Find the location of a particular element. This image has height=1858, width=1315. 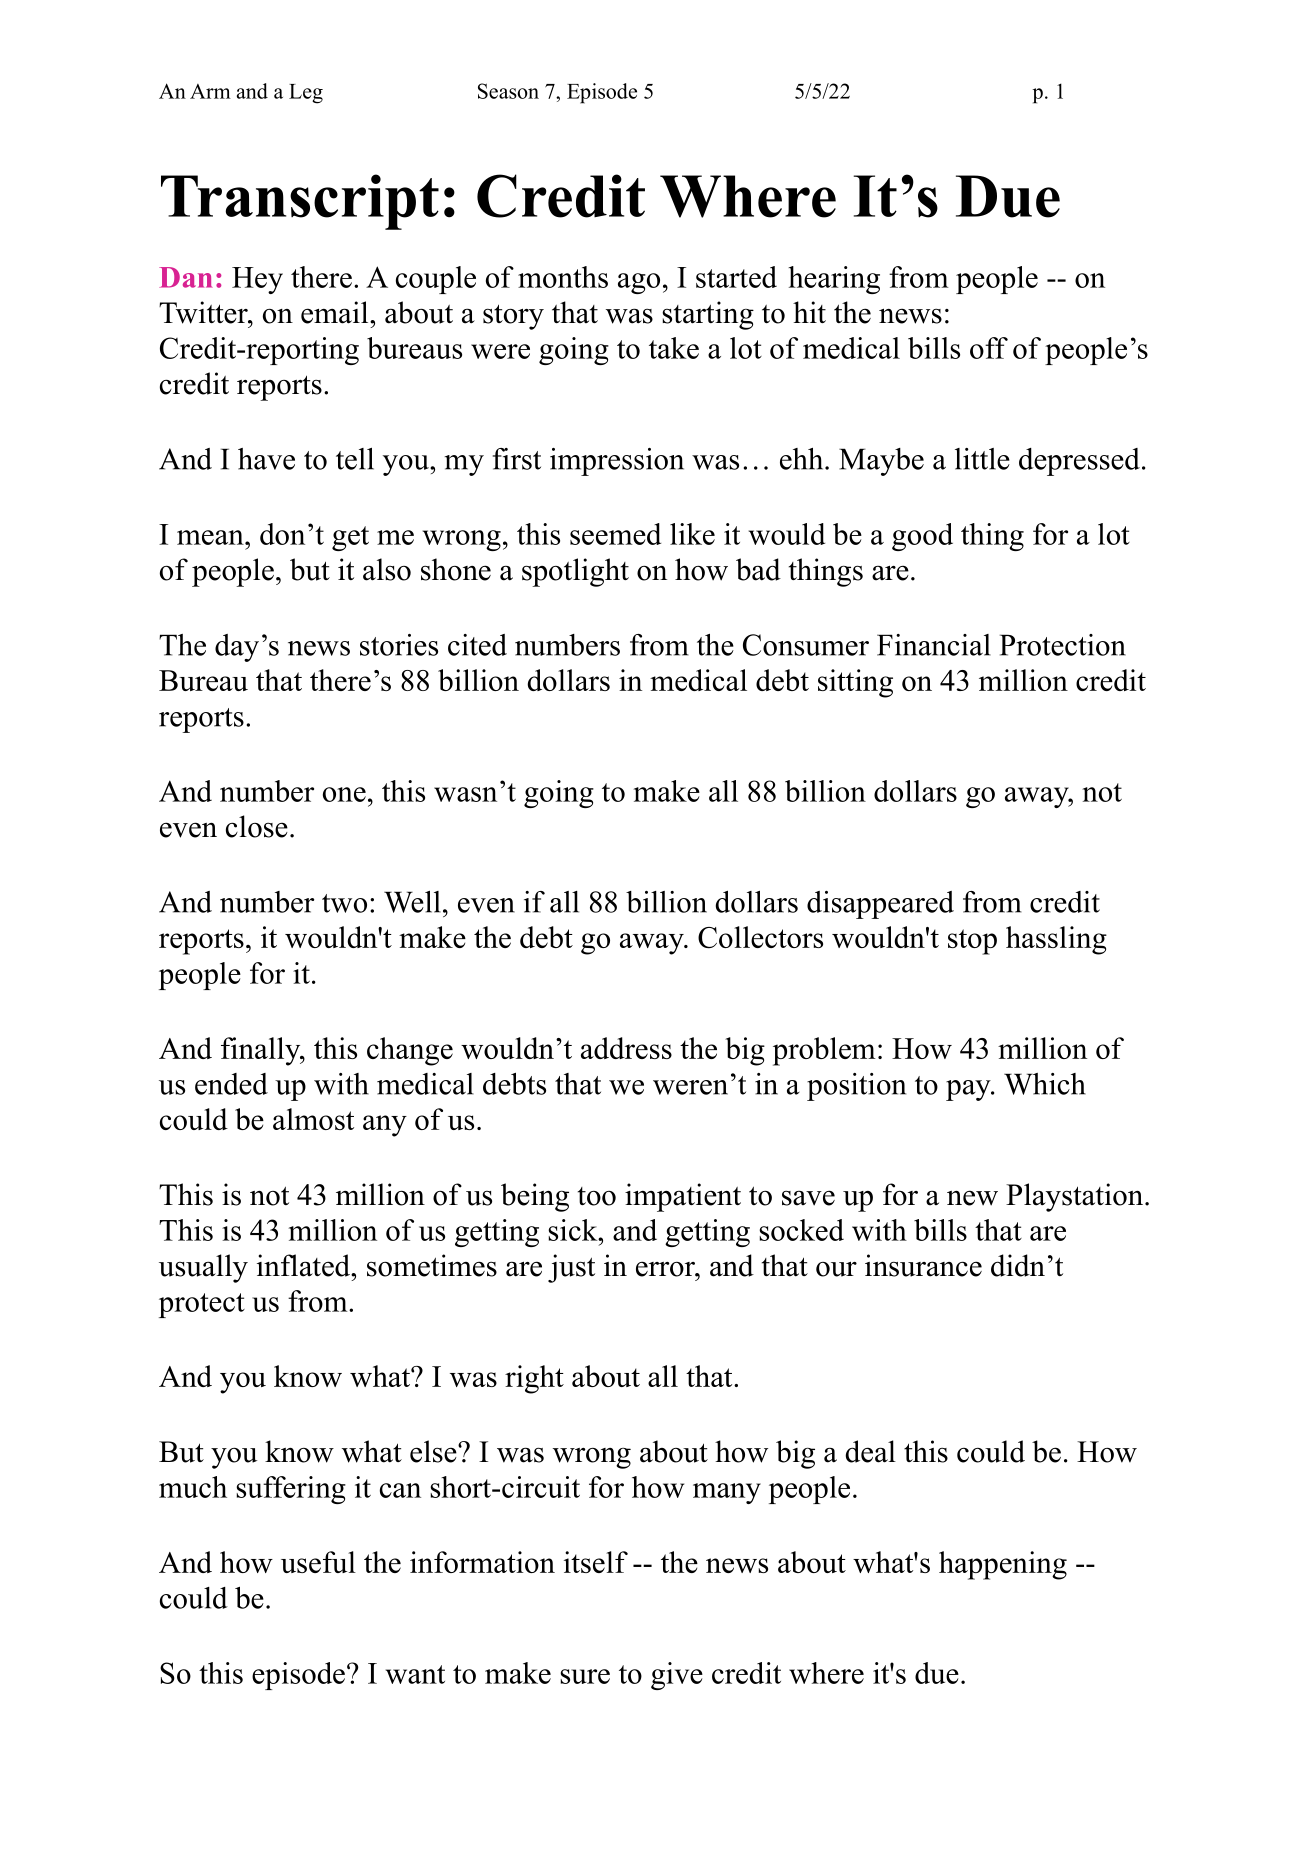

Season is located at coordinates (508, 91).
